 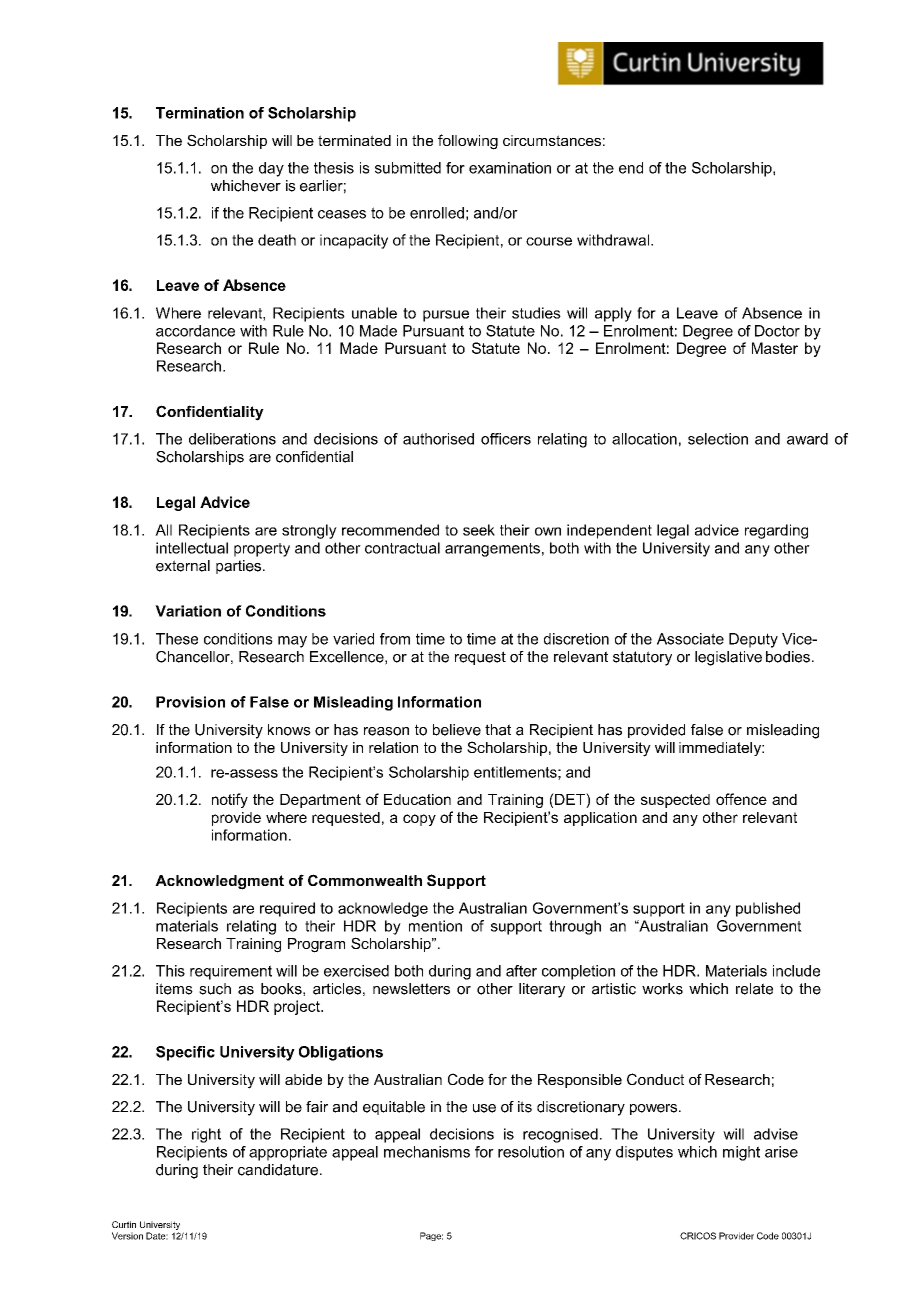 I want to click on intellectual, so click(x=192, y=548).
